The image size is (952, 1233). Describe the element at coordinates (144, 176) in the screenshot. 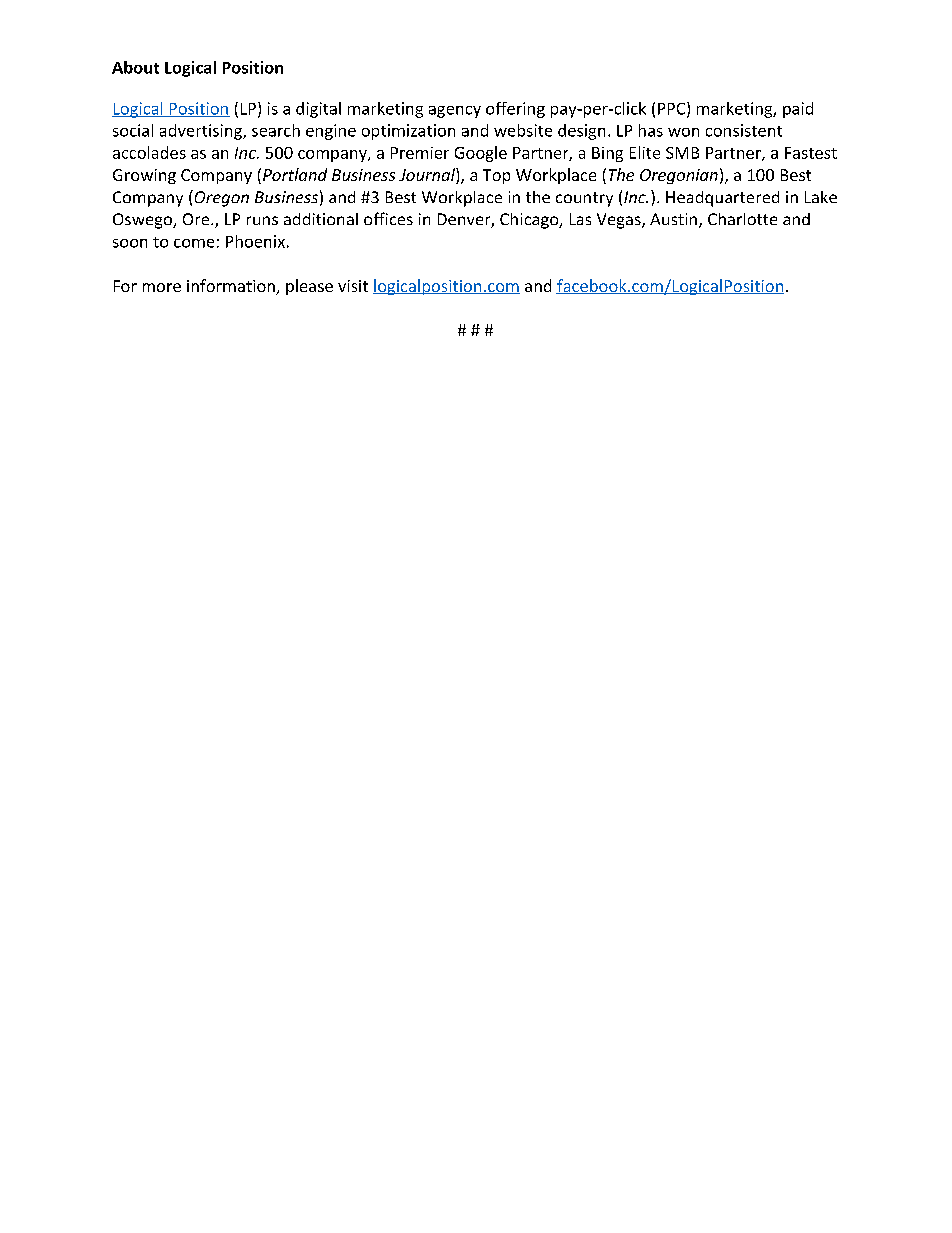

I see `Growing` at that location.
